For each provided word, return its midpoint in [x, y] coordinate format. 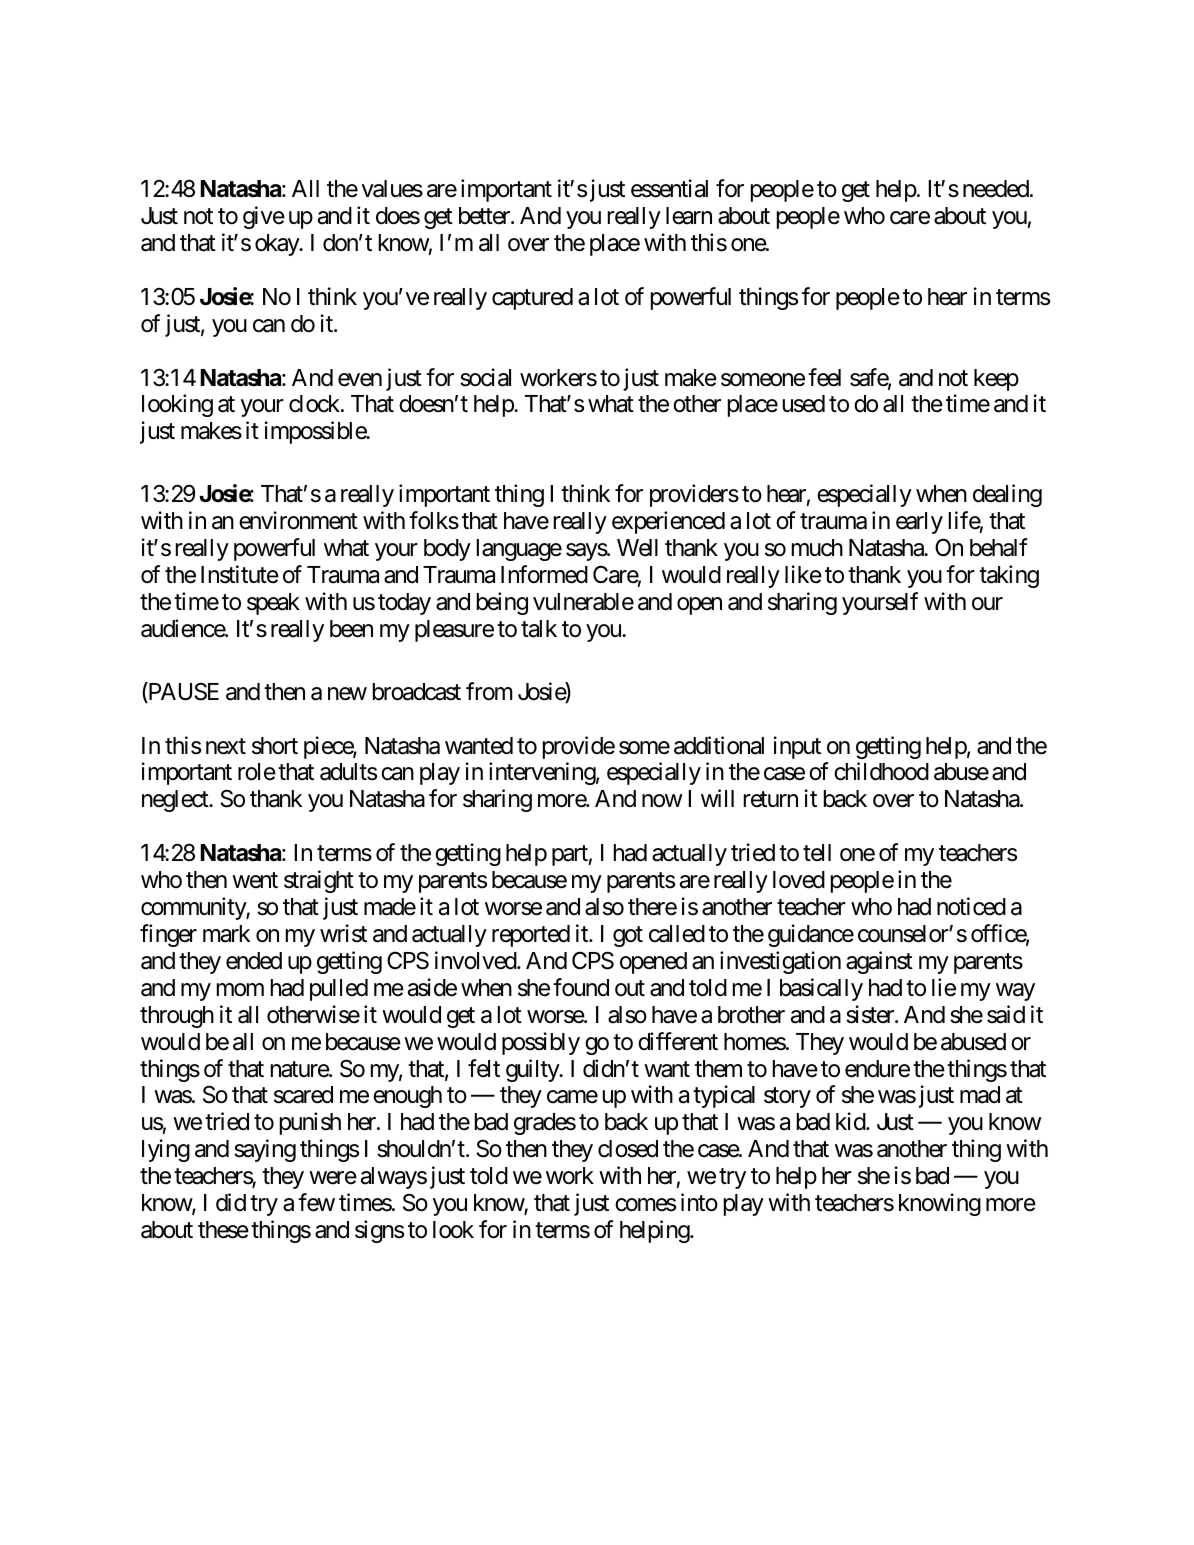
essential [669, 188]
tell [817, 853]
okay [278, 245]
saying [265, 1150]
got [628, 936]
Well [637, 548]
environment [298, 520]
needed [996, 189]
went [255, 881]
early [919, 523]
